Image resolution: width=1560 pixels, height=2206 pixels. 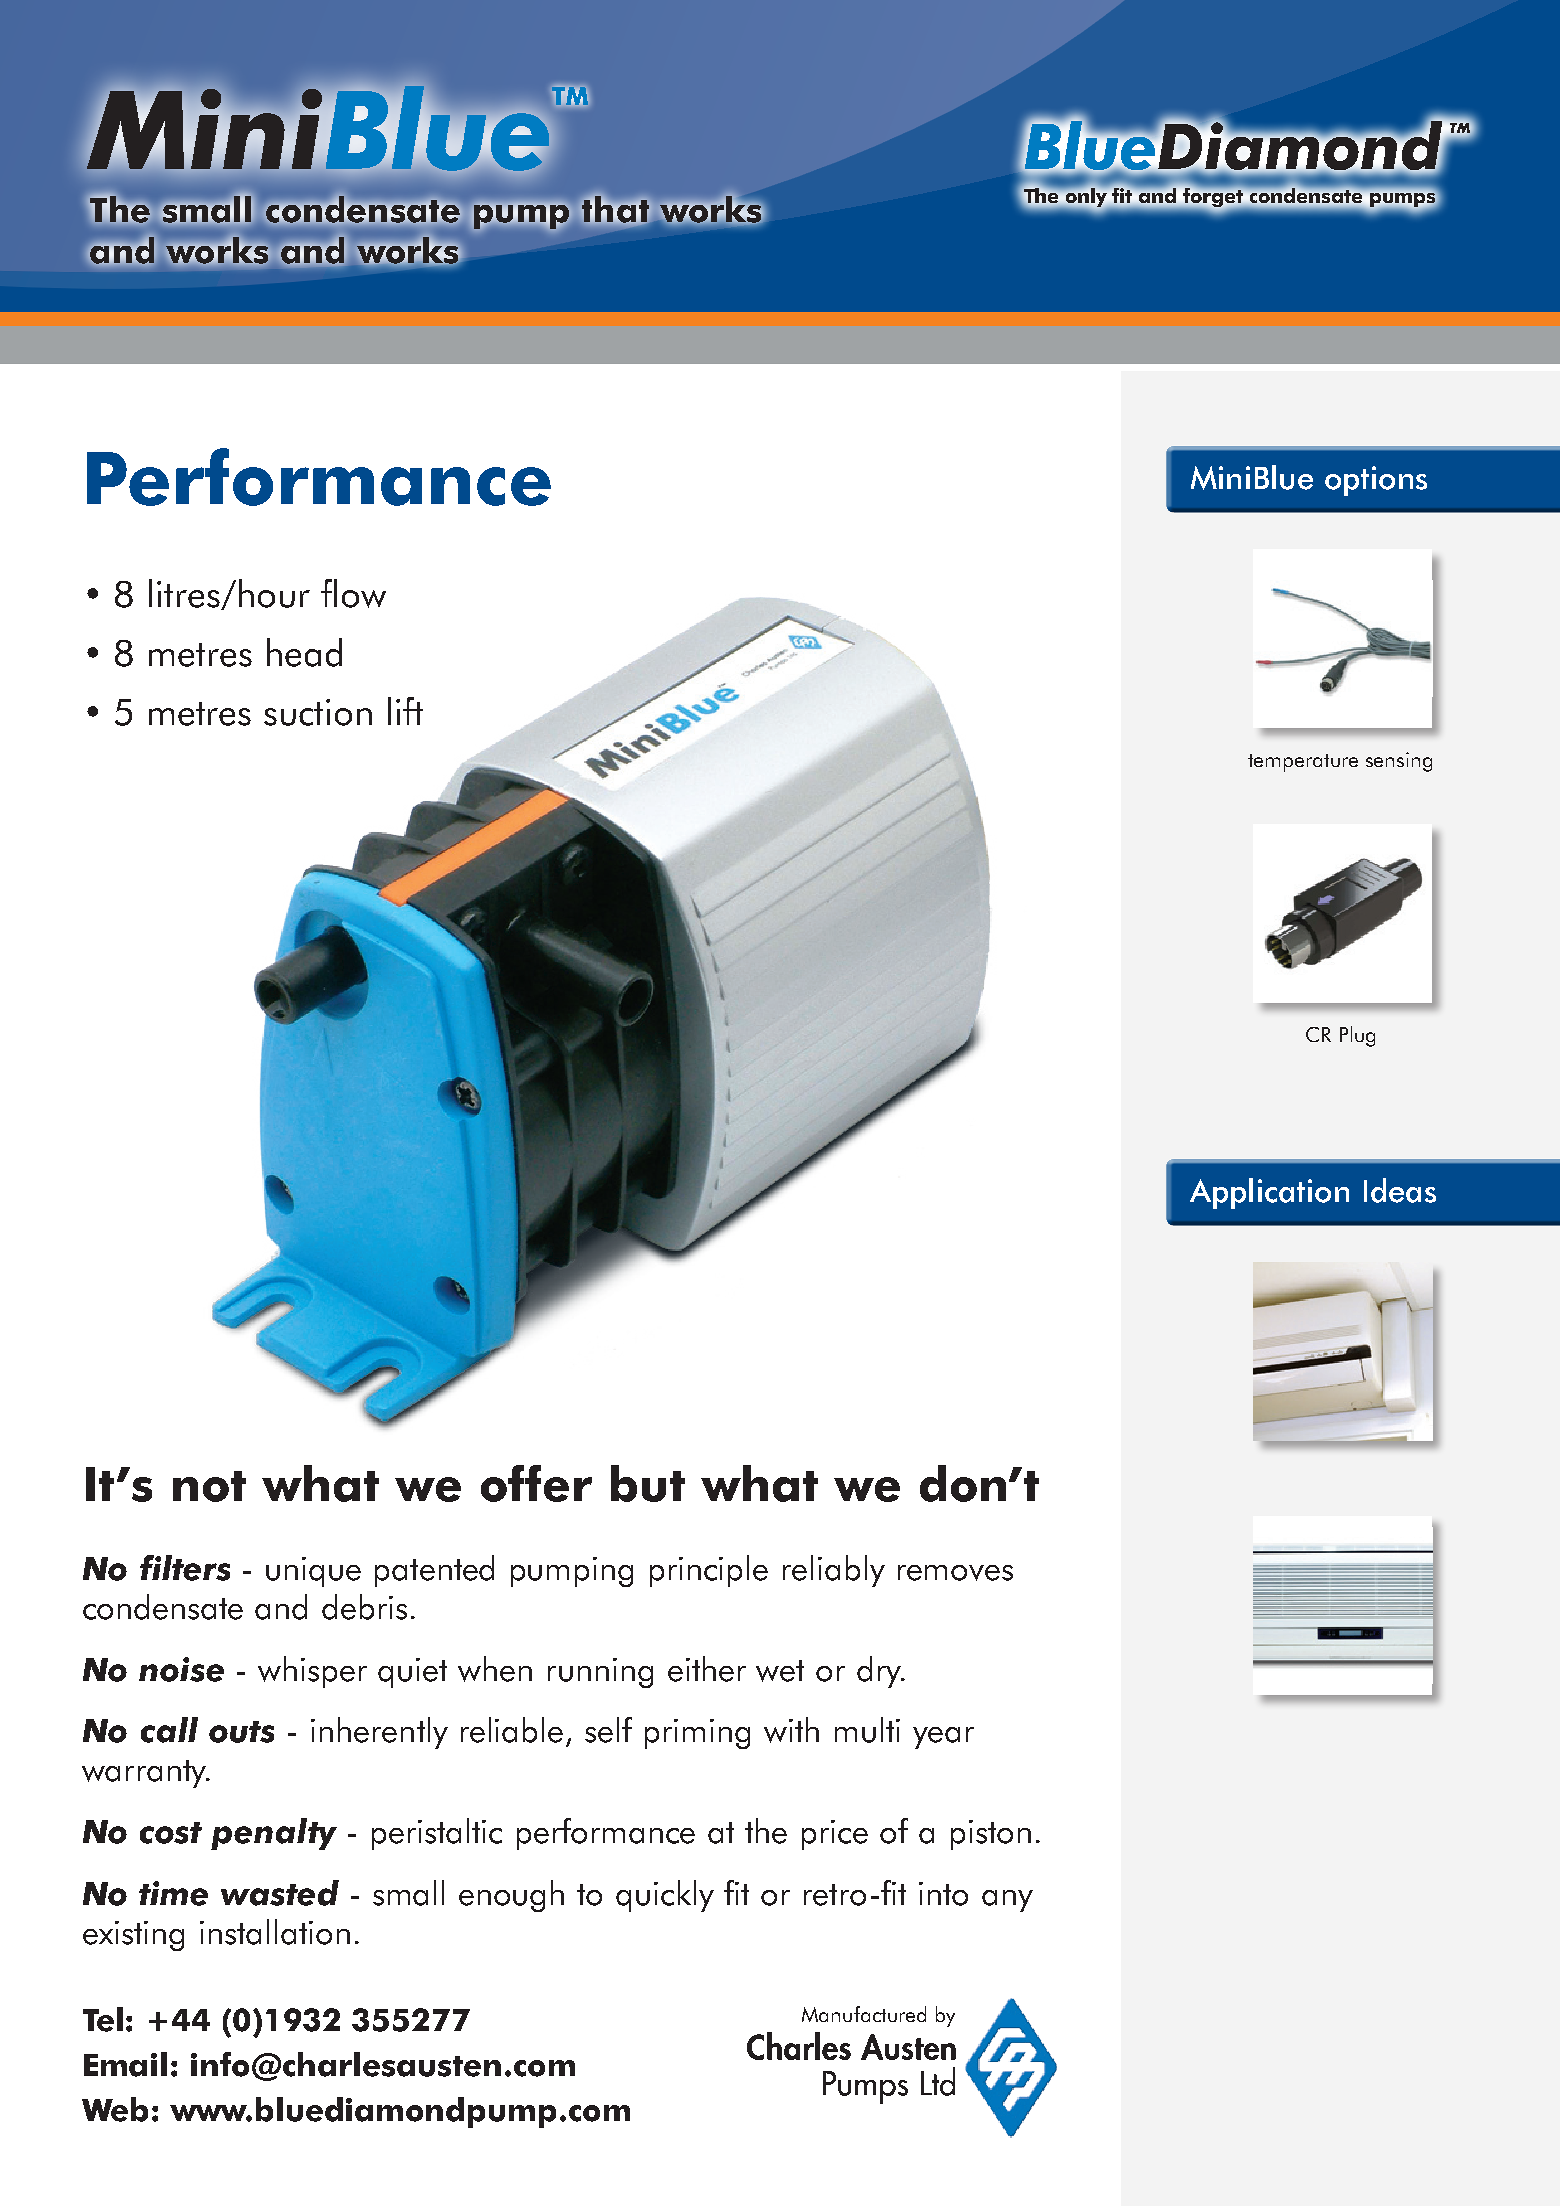 What do you see at coordinates (616, 209) in the page?
I see `that` at bounding box center [616, 209].
